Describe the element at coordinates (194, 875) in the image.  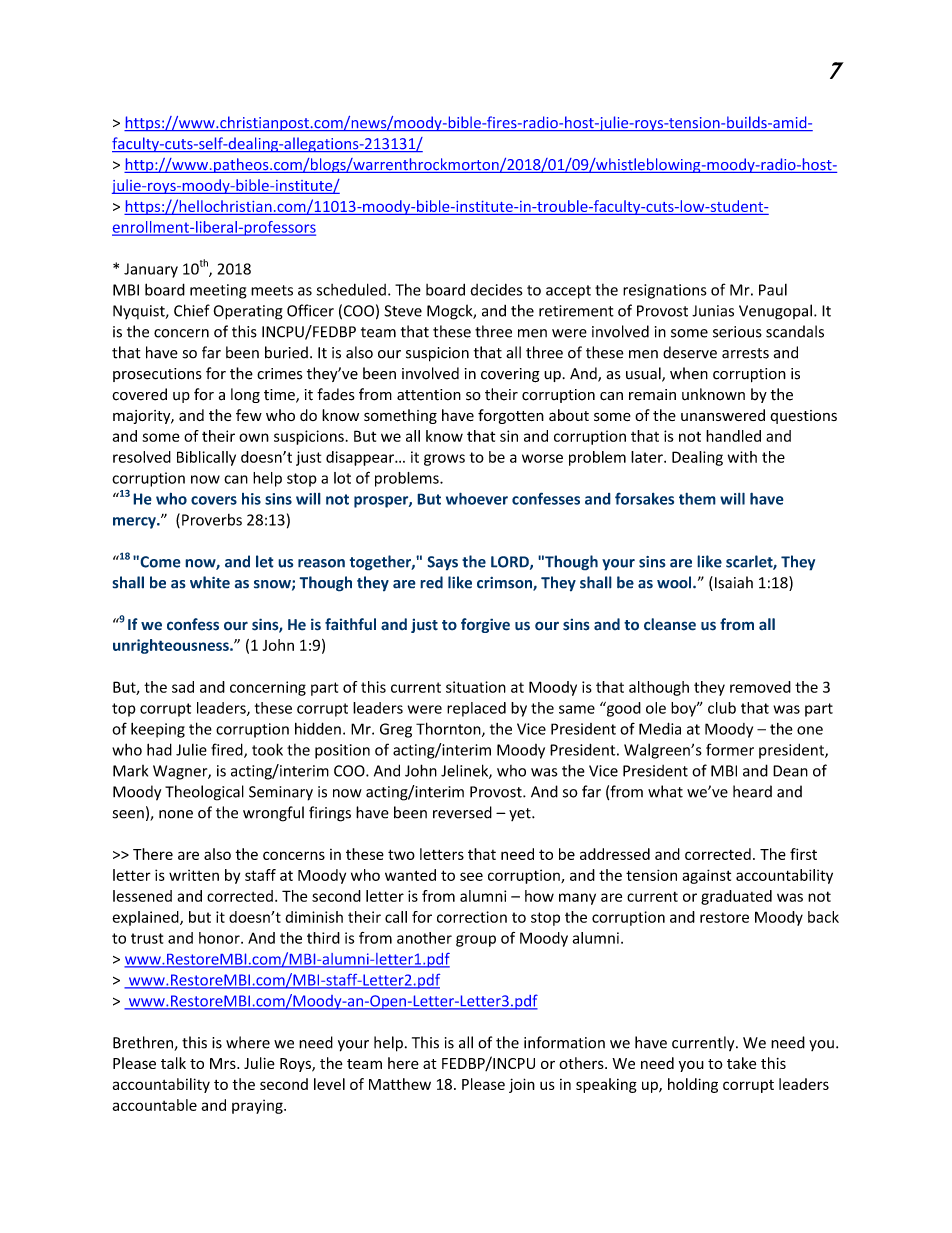
I see `written` at that location.
